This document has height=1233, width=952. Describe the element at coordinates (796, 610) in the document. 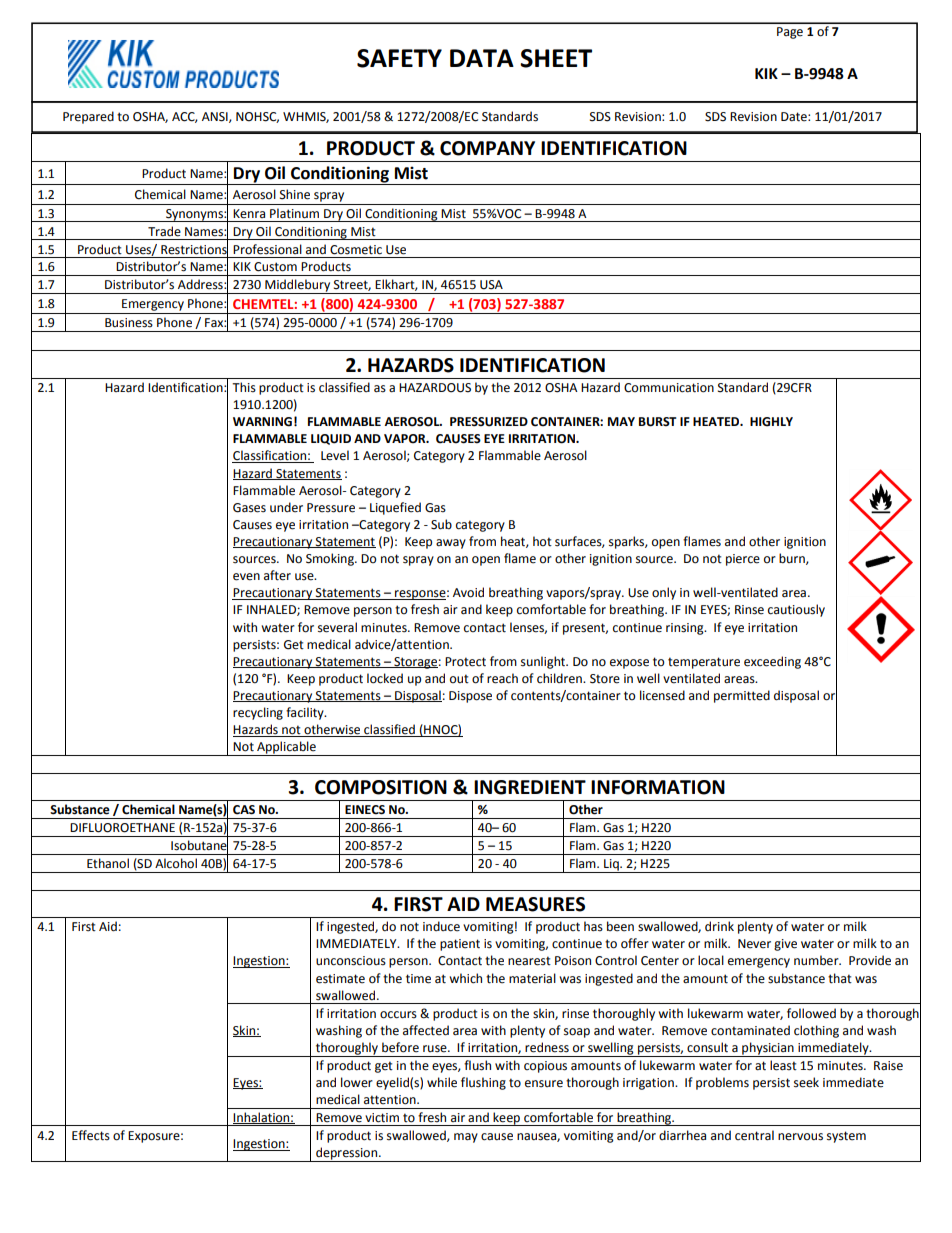

I see `cautiously` at that location.
